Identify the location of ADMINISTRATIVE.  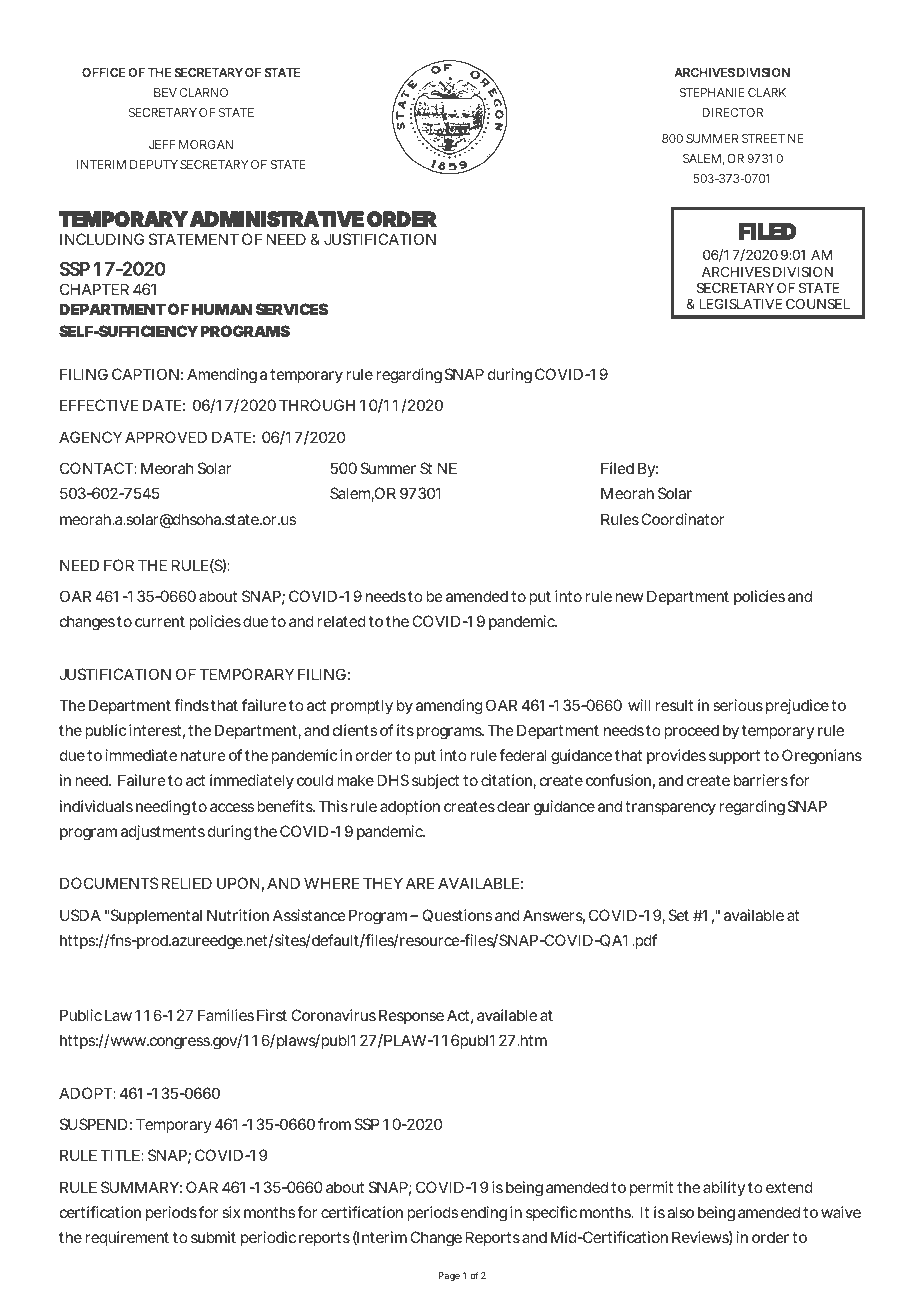
(277, 219).
